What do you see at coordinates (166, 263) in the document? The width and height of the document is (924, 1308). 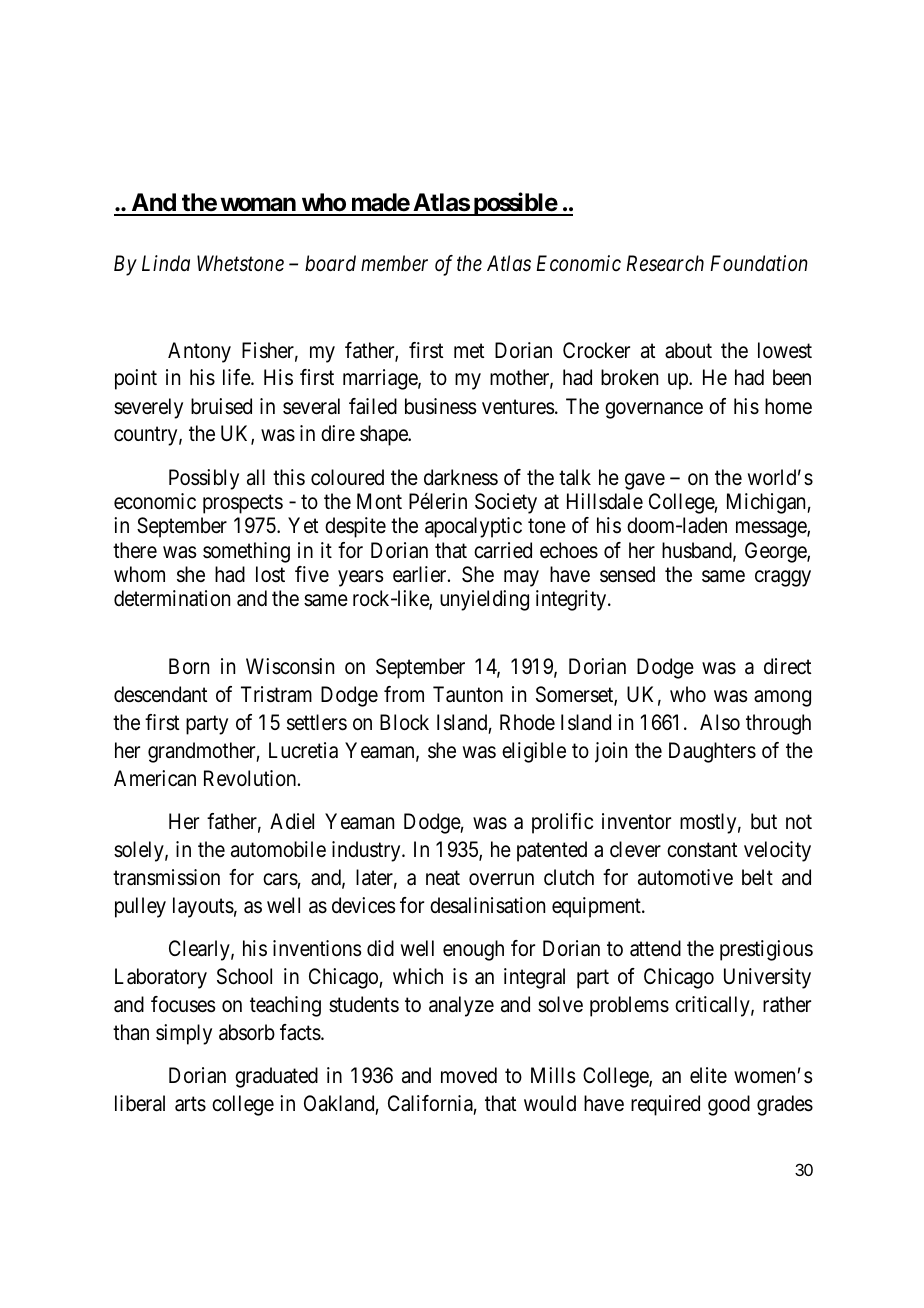 I see `Linda` at bounding box center [166, 263].
